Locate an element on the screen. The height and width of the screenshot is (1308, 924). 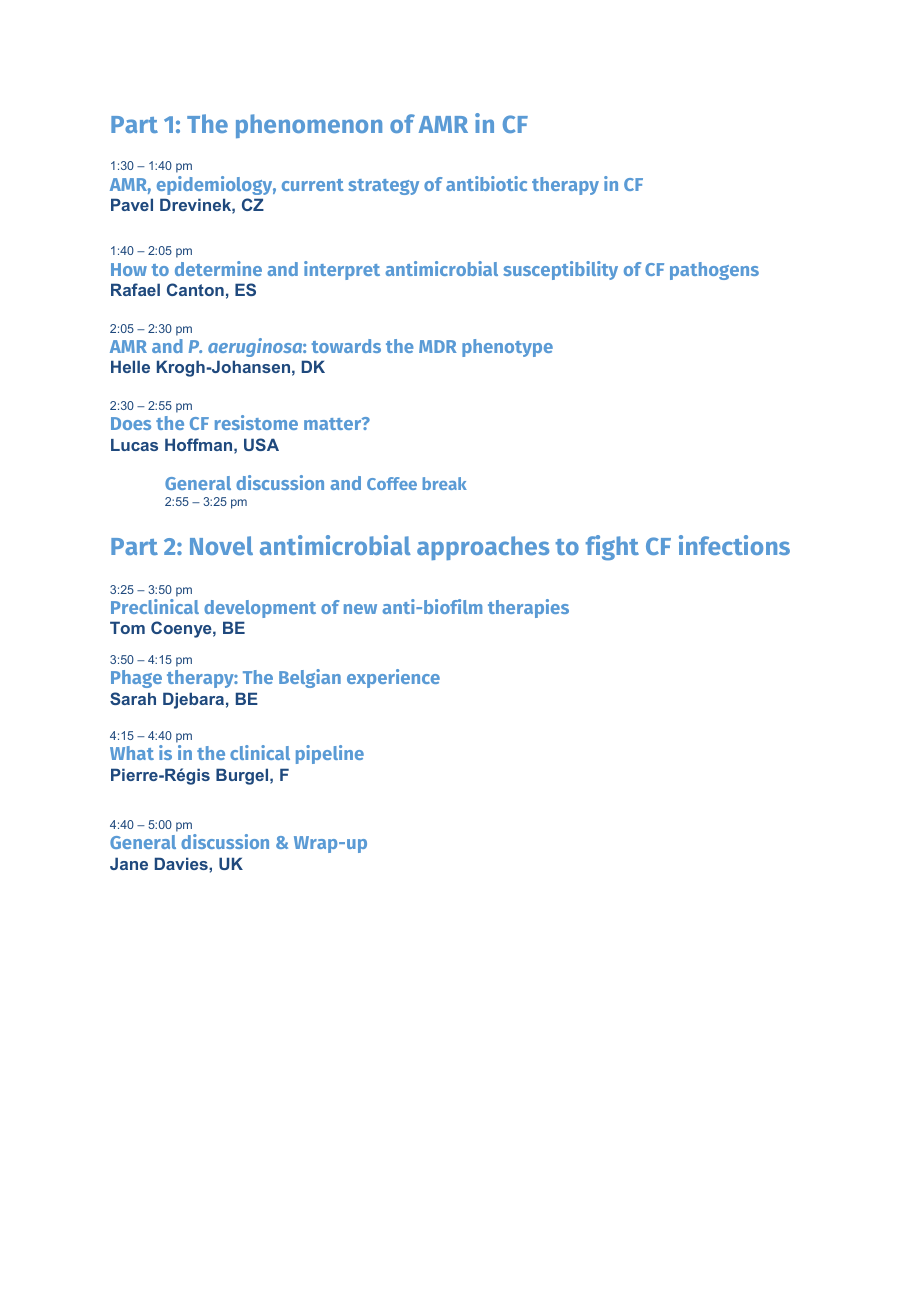
Davies is located at coordinates (182, 863).
